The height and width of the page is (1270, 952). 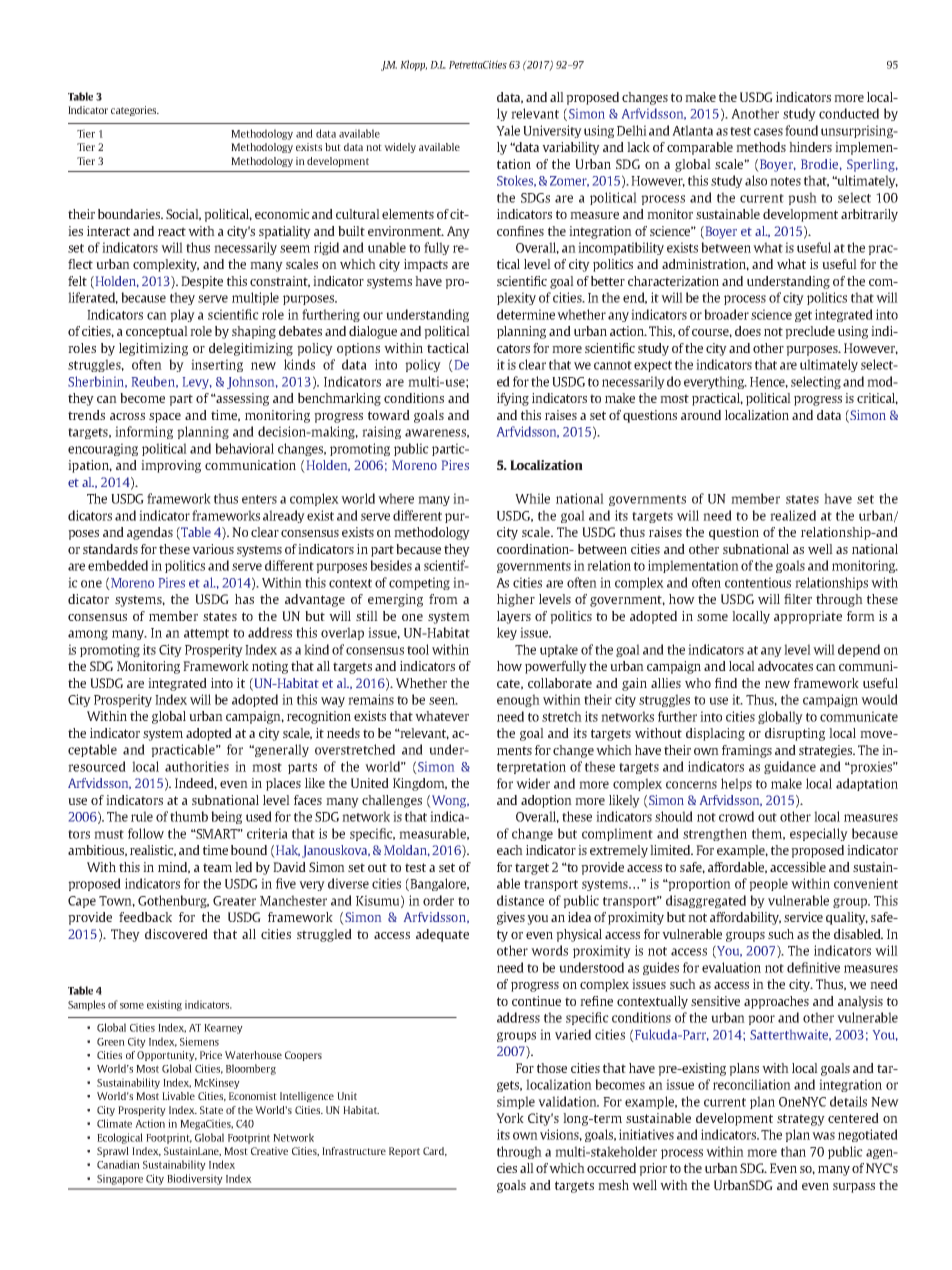 I want to click on methods, so click(x=761, y=147).
